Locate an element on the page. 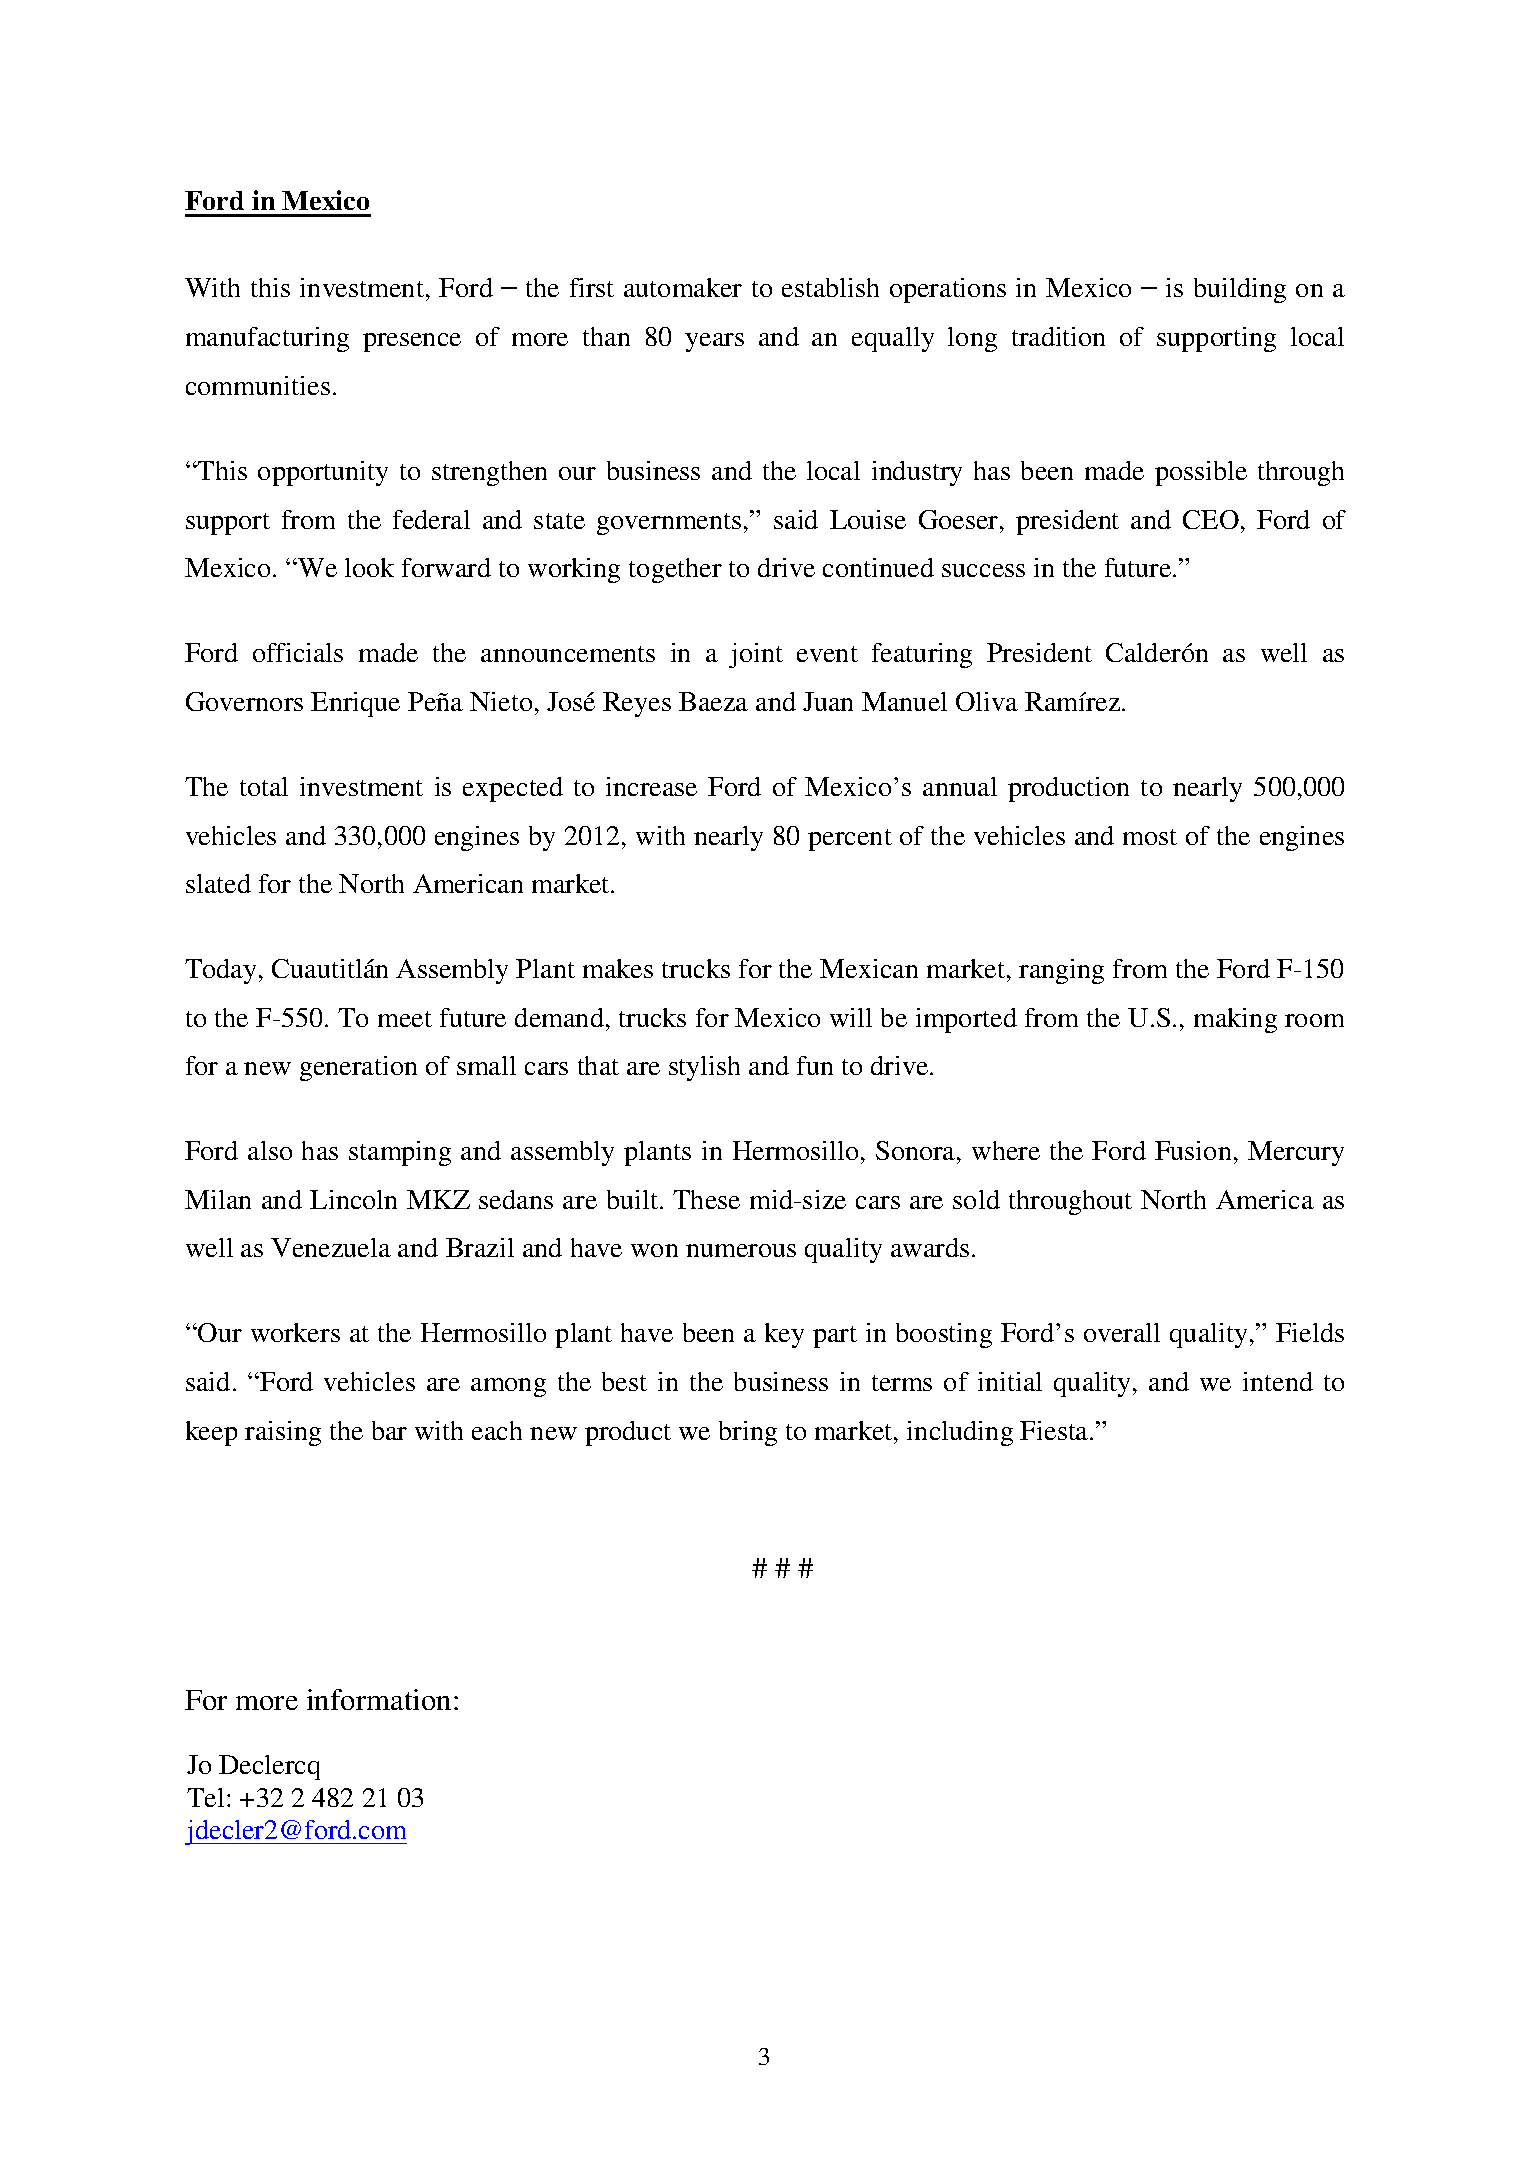 This document has width=1530, height=2164. bar is located at coordinates (389, 1430).
